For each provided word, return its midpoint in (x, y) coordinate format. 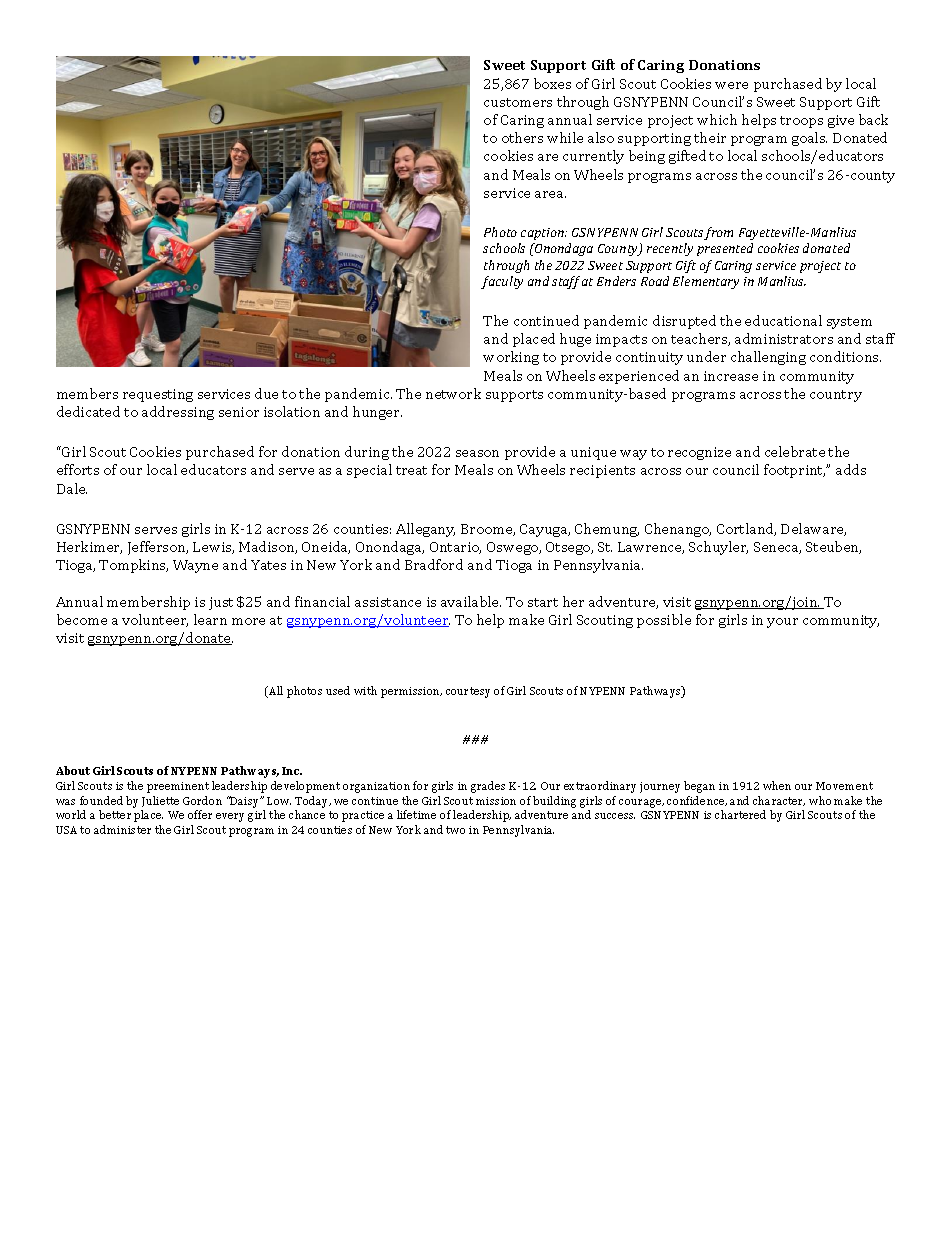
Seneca (777, 548)
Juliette (160, 801)
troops (801, 122)
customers (518, 102)
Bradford (434, 564)
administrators (784, 338)
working (511, 358)
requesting (158, 395)
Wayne (195, 566)
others (522, 137)
